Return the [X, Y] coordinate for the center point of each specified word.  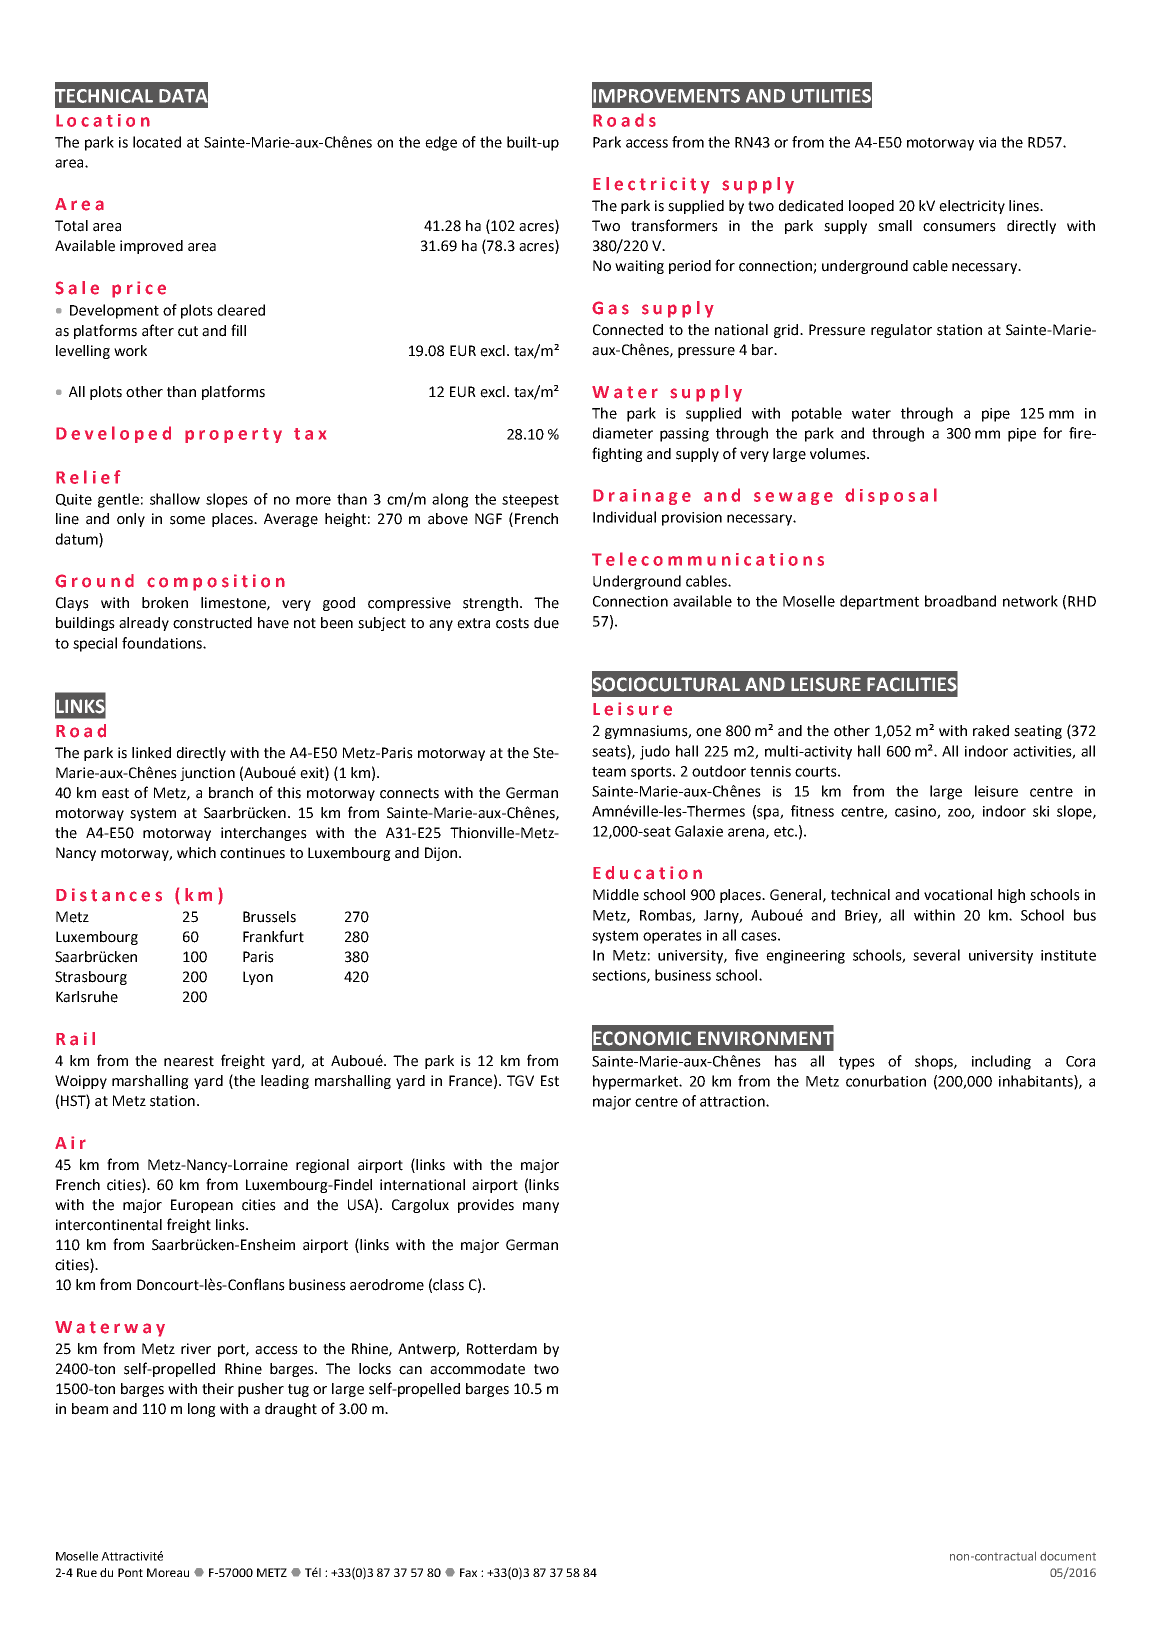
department [879, 602]
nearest [189, 1061]
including [1001, 1062]
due [546, 623]
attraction [733, 1101]
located [157, 142]
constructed [212, 623]
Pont [130, 1572]
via [987, 142]
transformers [674, 225]
